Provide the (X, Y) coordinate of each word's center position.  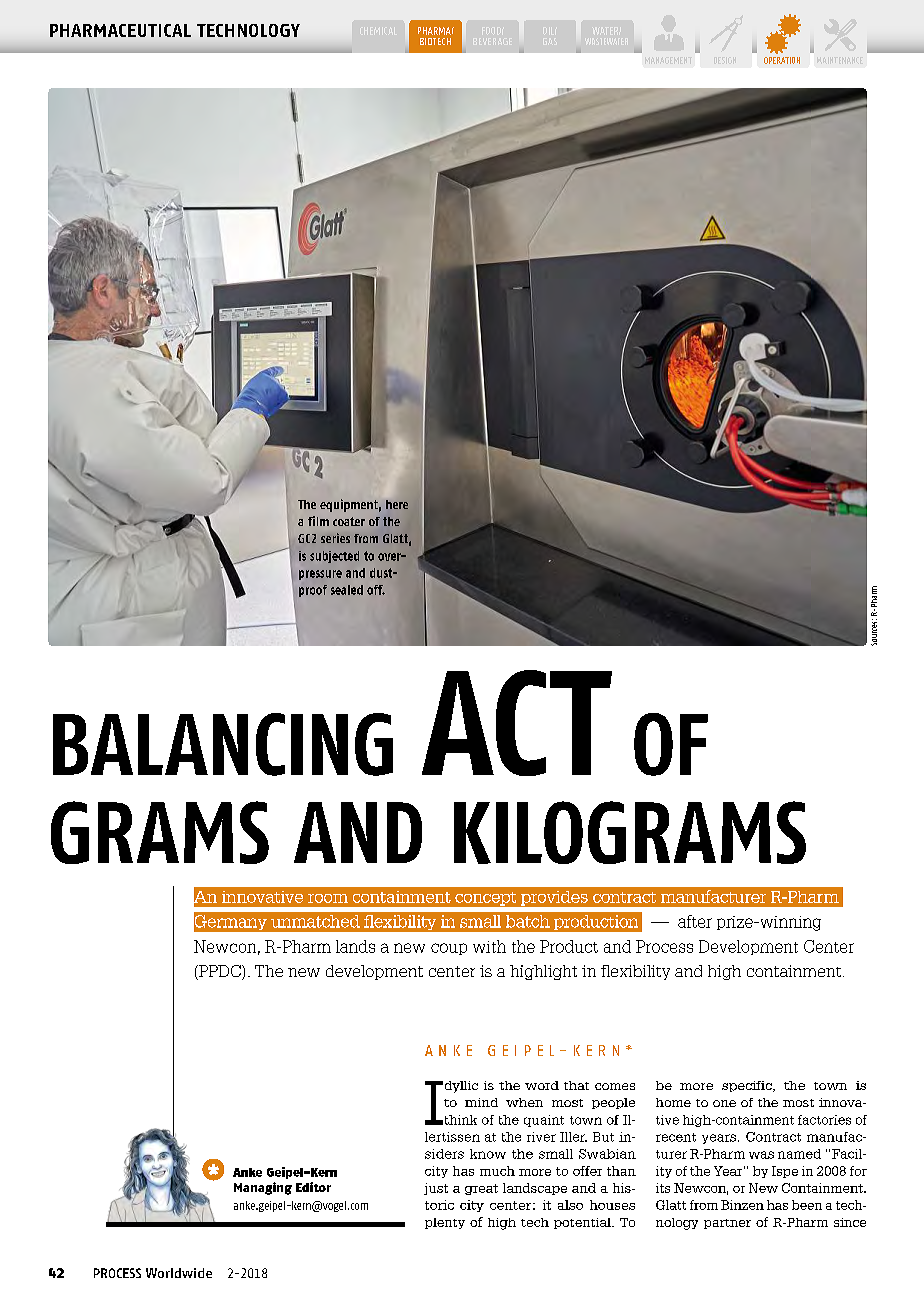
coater (349, 521)
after (695, 921)
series (335, 538)
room (328, 898)
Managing (263, 1188)
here (397, 504)
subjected (334, 557)
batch (528, 921)
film (318, 521)
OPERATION (782, 60)
